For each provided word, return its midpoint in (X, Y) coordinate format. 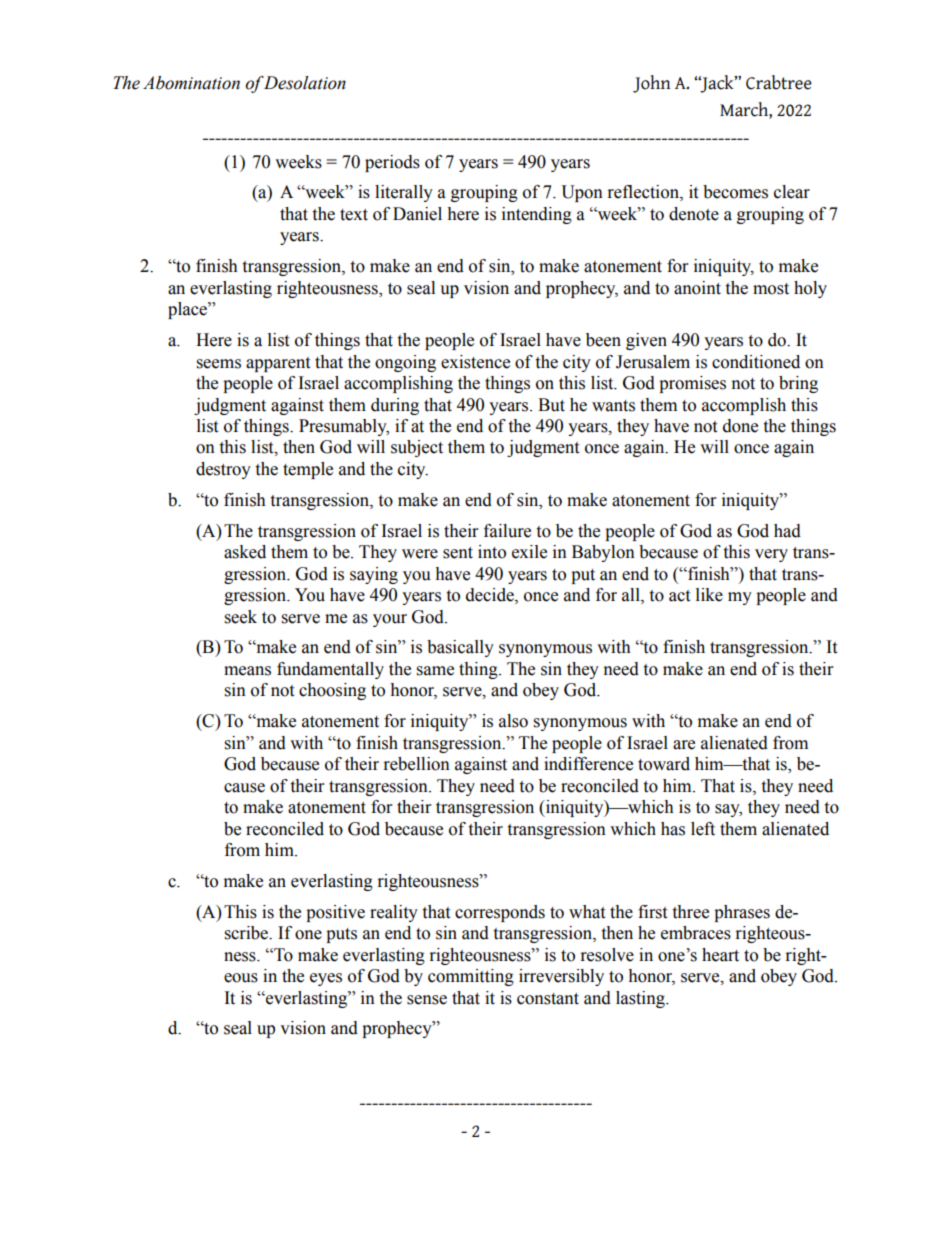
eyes (326, 979)
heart (720, 955)
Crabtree (779, 82)
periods (392, 163)
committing (471, 977)
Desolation (304, 83)
